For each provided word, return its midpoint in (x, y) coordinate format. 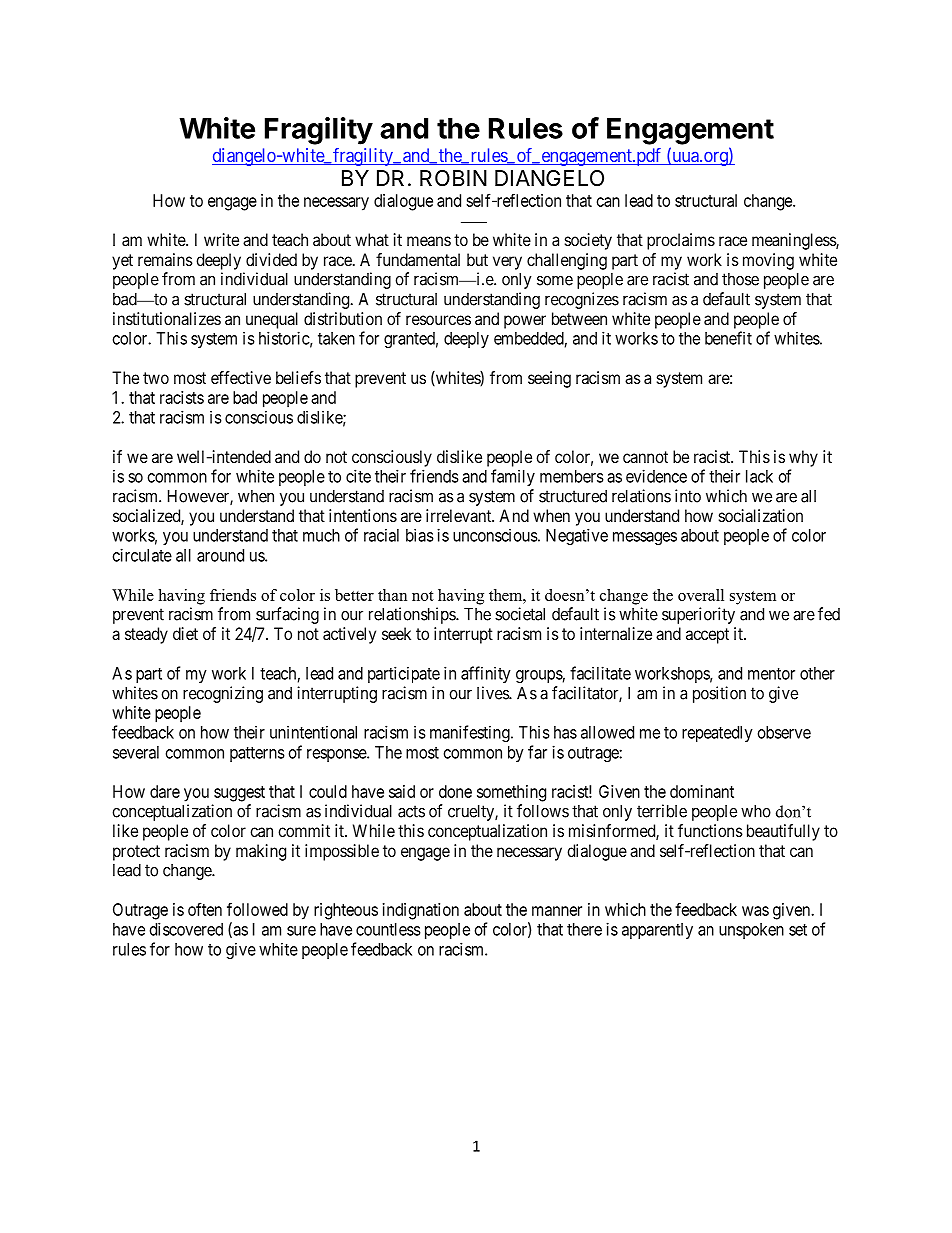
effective (241, 377)
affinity (486, 674)
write (221, 239)
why (803, 458)
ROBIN (453, 178)
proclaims (681, 241)
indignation (421, 911)
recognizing (223, 694)
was (755, 911)
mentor (771, 674)
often (205, 909)
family (513, 477)
